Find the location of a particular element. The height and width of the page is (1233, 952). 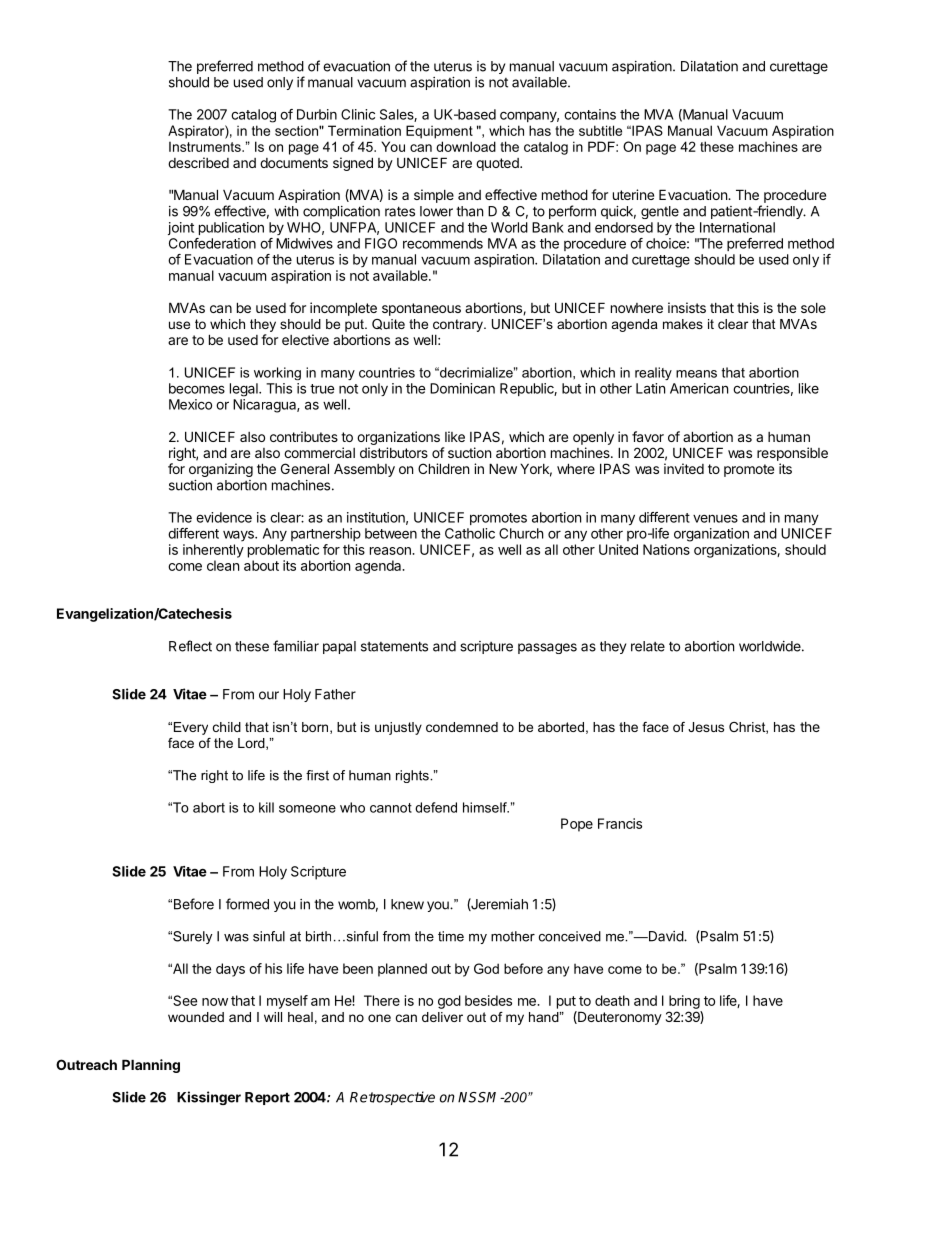

Reflect is located at coordinates (190, 646).
